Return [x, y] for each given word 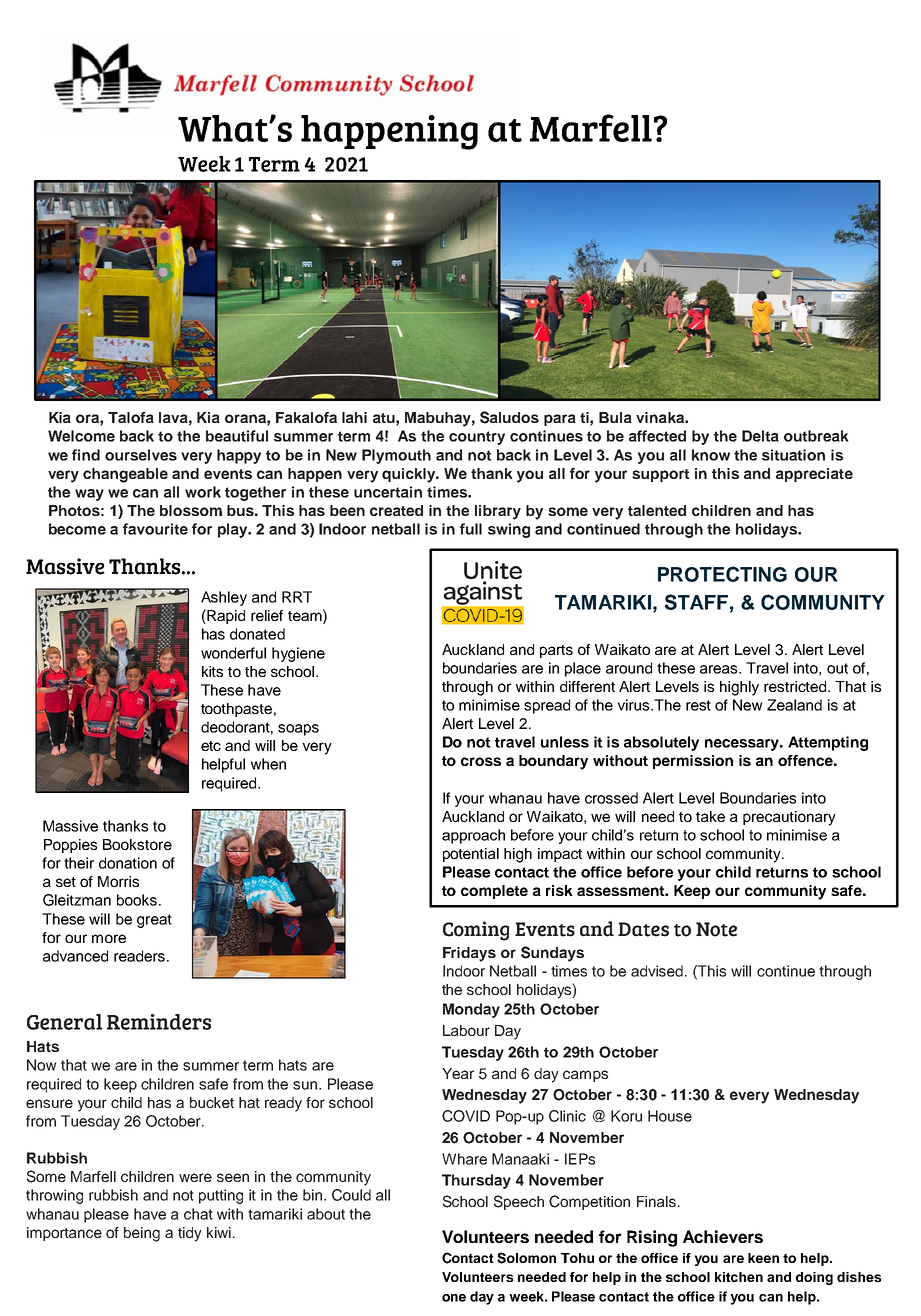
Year [458, 1073]
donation [128, 863]
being [142, 1234]
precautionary [789, 818]
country [477, 438]
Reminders [159, 1022]
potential [471, 855]
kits [212, 671]
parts [556, 651]
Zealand [794, 705]
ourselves [141, 455]
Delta [760, 436]
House [670, 1116]
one [454, 1298]
